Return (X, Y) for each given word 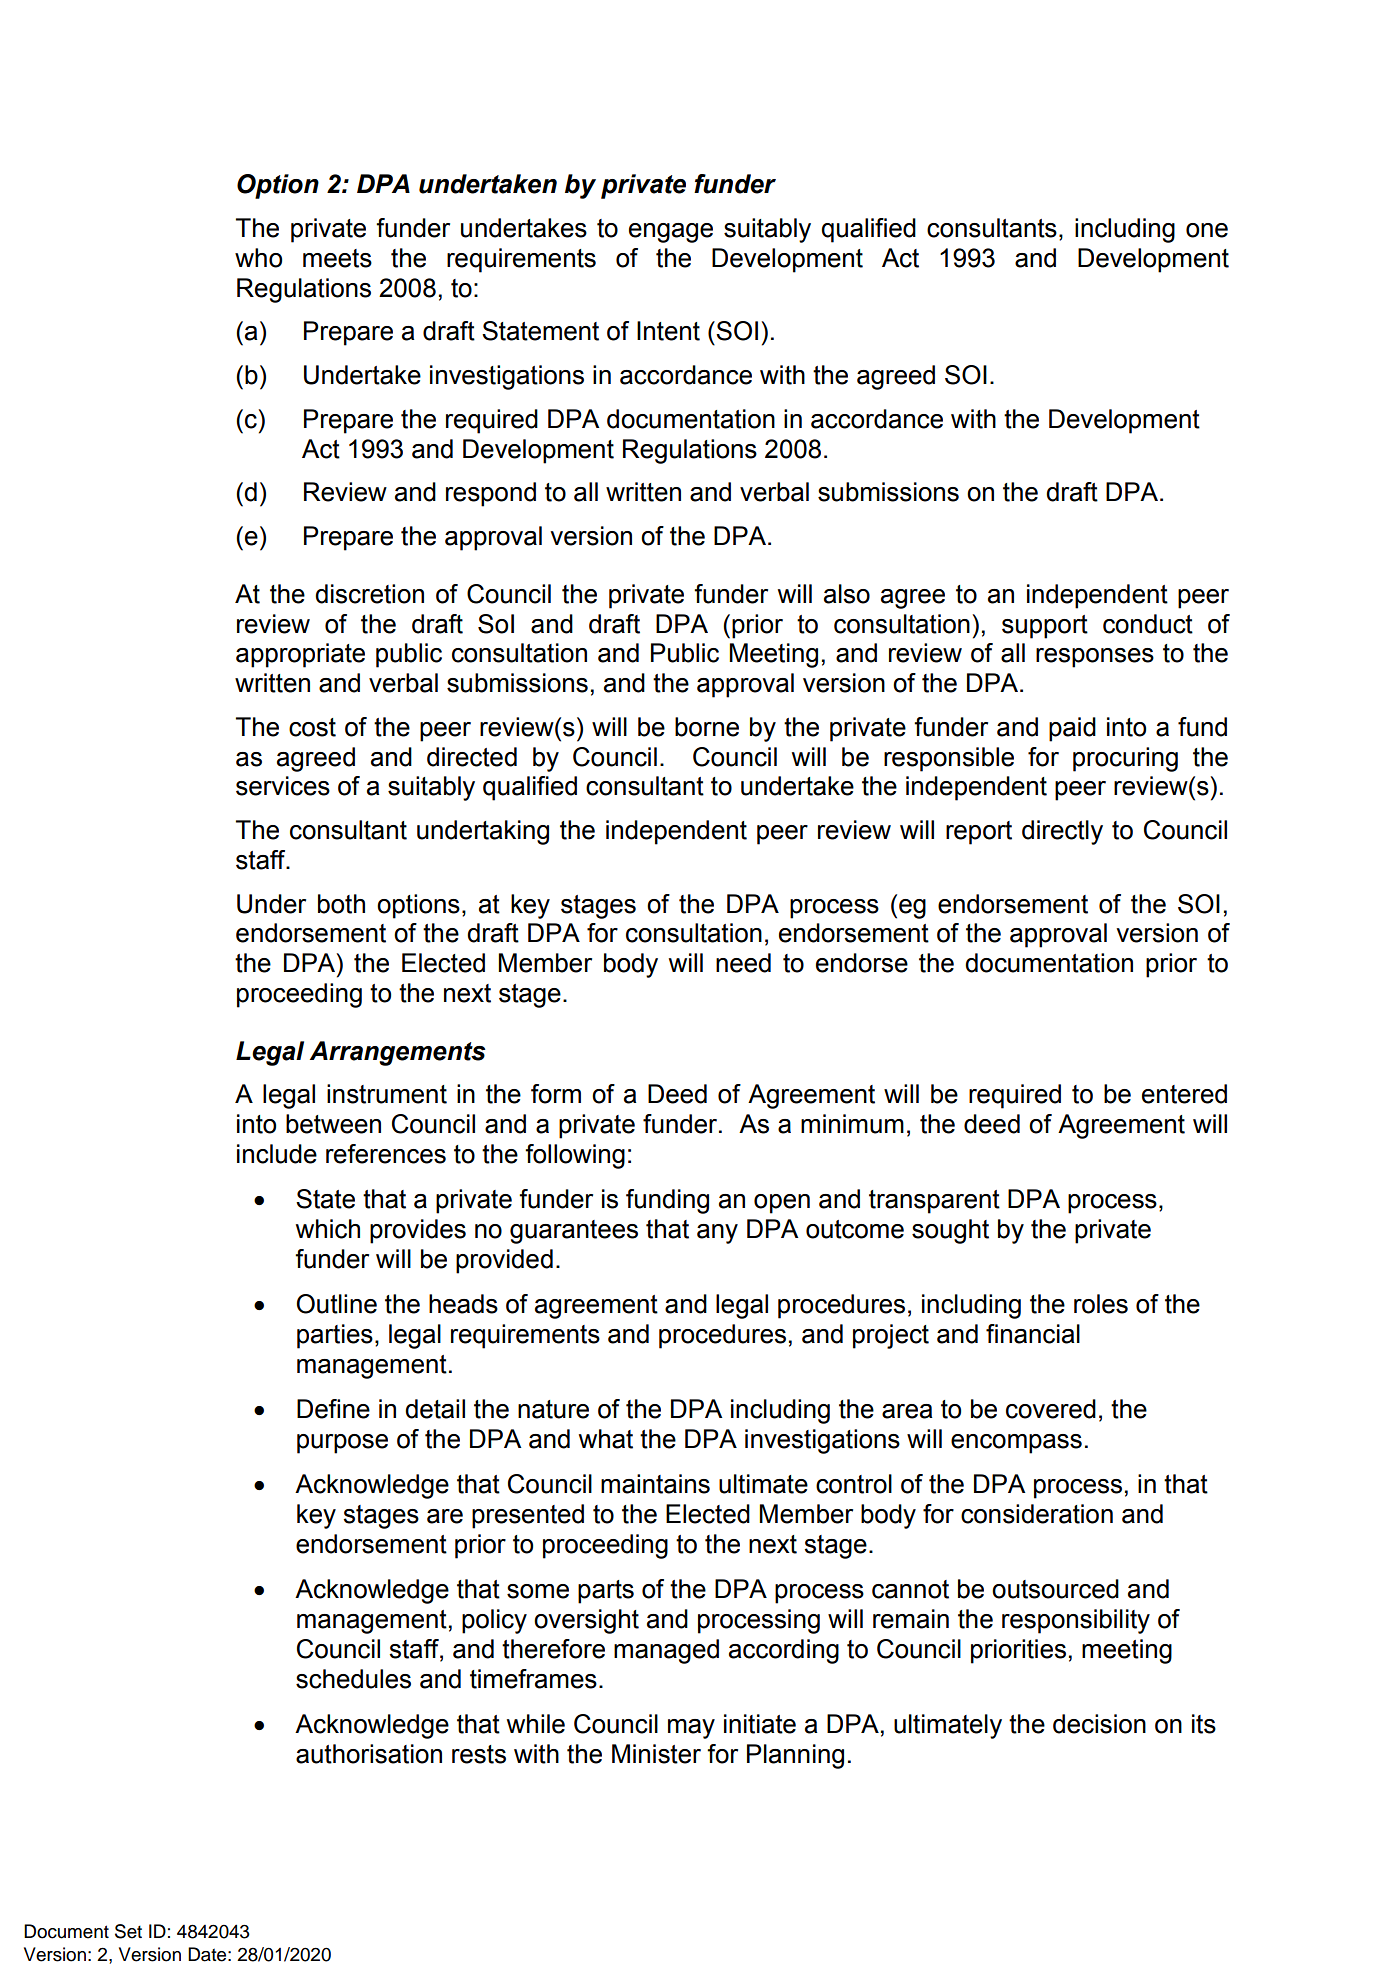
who (258, 258)
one (1207, 230)
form (556, 1094)
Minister (656, 1754)
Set (128, 1931)
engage (671, 233)
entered (1184, 1094)
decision (1099, 1724)
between (333, 1124)
